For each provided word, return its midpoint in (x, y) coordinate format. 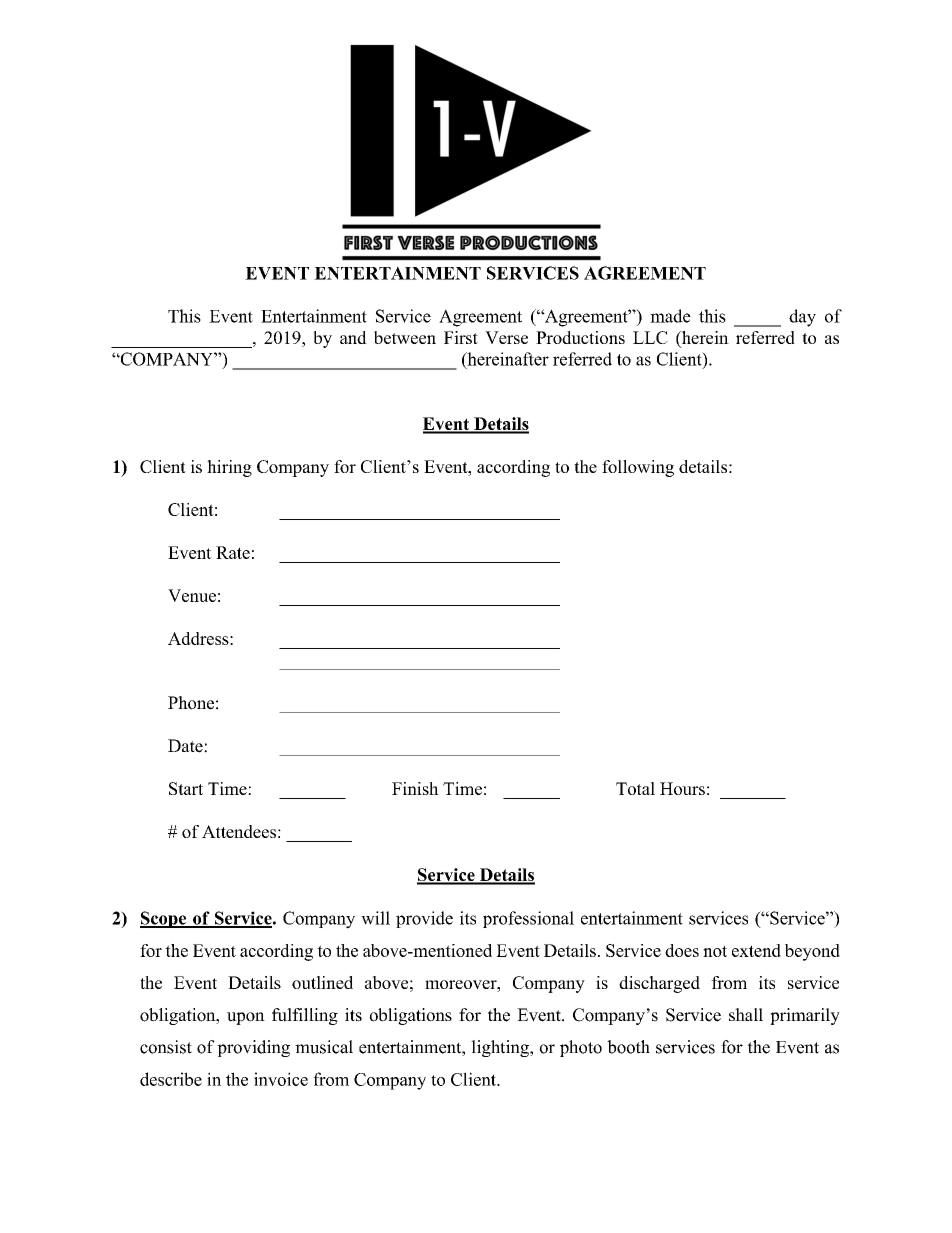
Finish (415, 788)
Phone (191, 703)
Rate (233, 552)
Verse (506, 337)
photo (581, 1048)
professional (528, 919)
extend (756, 950)
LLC (650, 337)
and (353, 337)
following (638, 468)
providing (253, 1048)
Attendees (239, 831)
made (670, 316)
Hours (682, 788)
